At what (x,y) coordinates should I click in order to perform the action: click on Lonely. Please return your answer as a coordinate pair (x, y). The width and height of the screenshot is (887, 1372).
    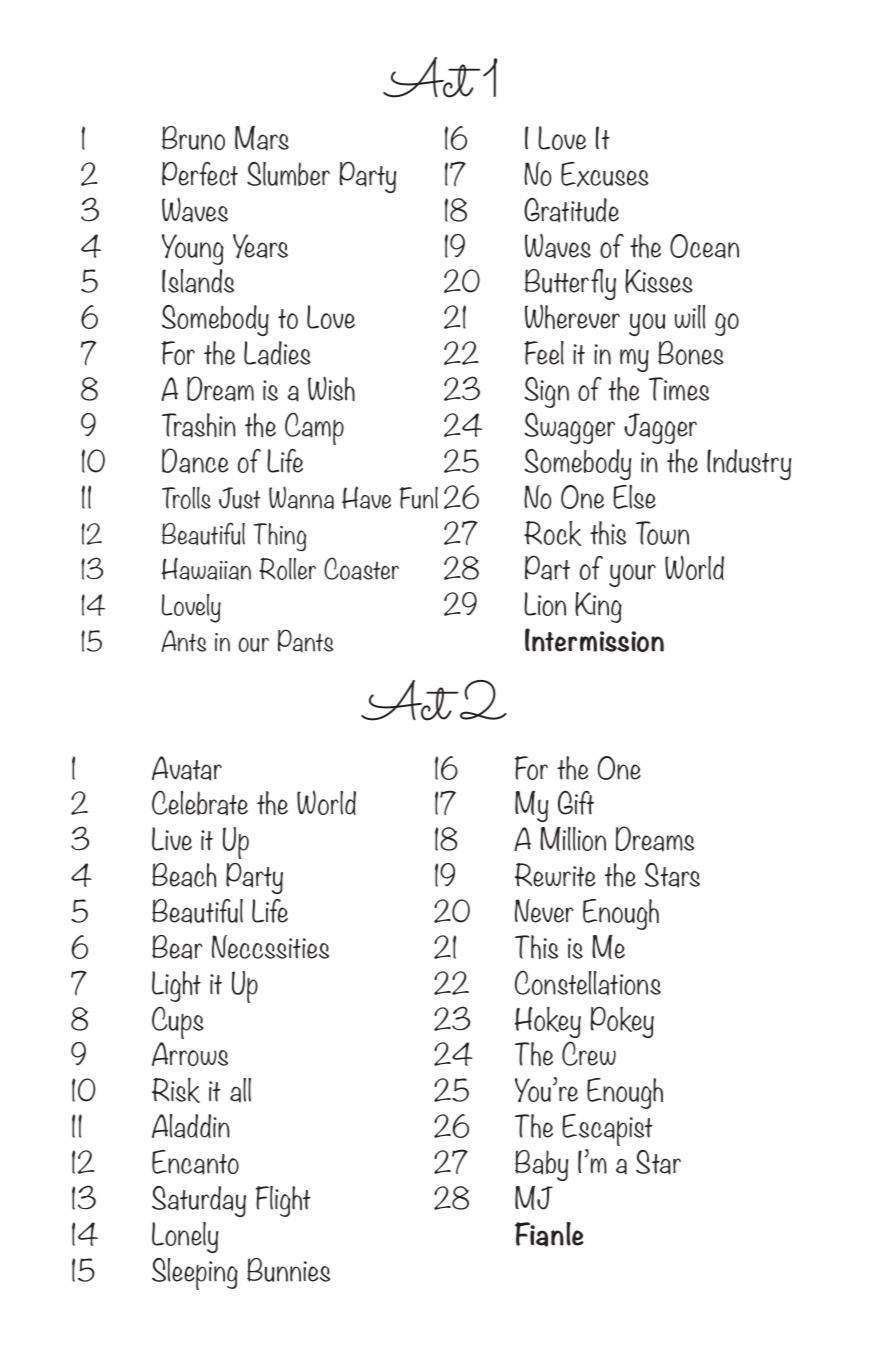
    Looking at the image, I should click on (185, 1237).
